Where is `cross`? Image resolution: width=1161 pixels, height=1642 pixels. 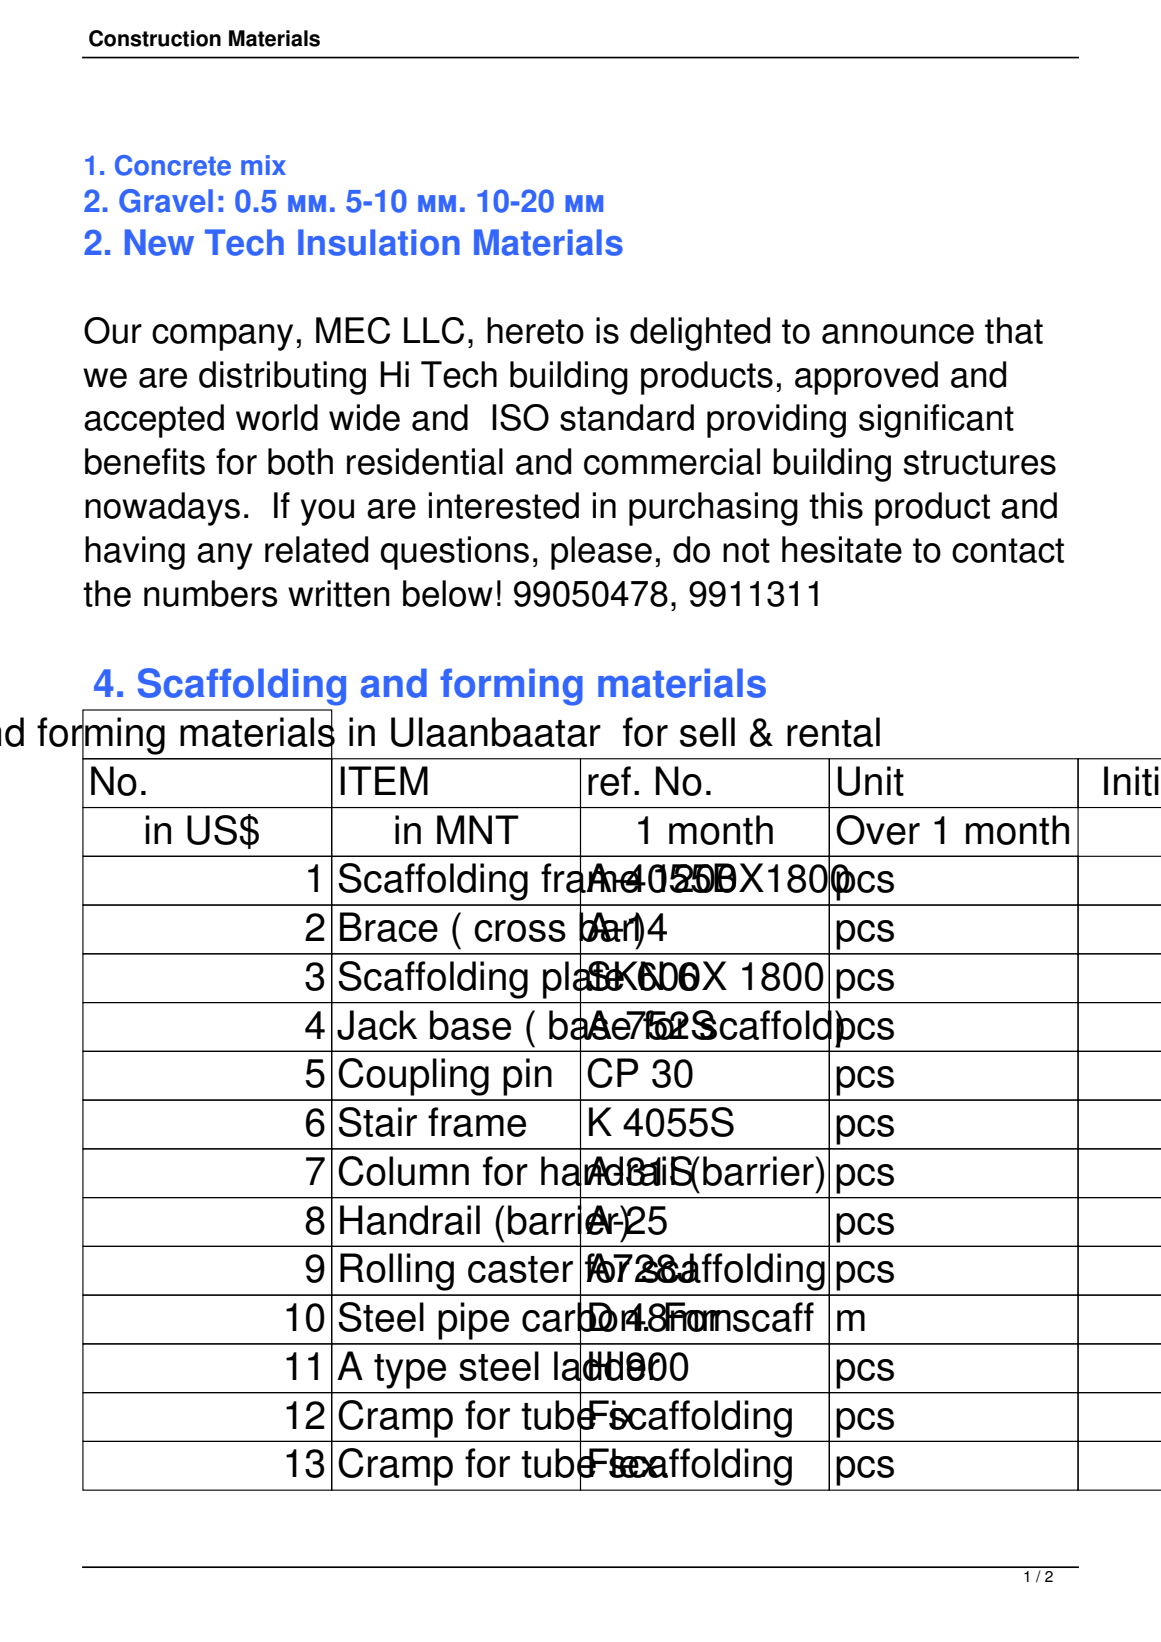
cross is located at coordinates (520, 931).
